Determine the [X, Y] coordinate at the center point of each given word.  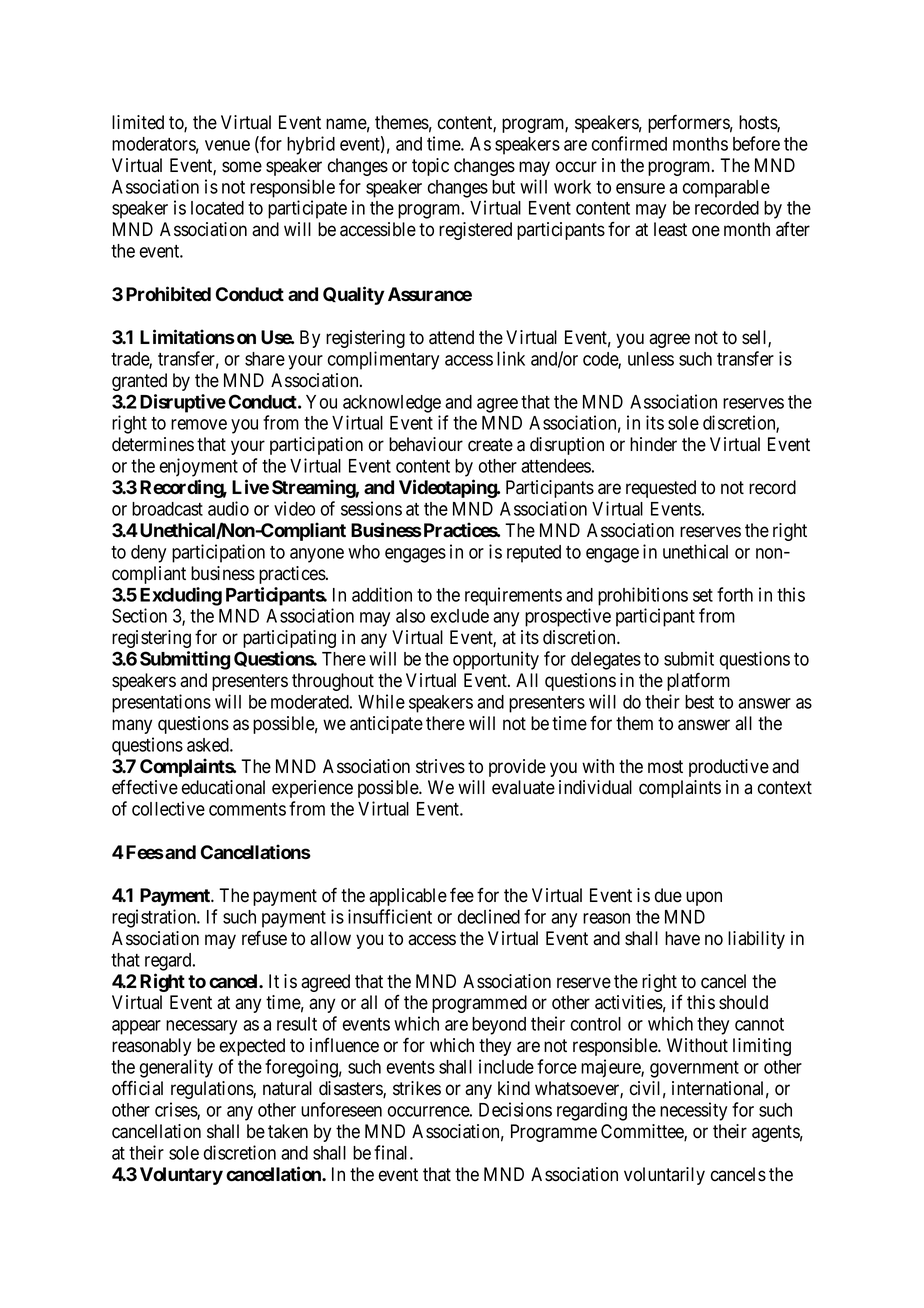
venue [227, 145]
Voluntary [181, 1176]
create [490, 445]
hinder [653, 444]
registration [155, 918]
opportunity [496, 660]
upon [704, 898]
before [756, 143]
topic [430, 167]
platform [698, 681]
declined [489, 916]
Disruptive [183, 403]
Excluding [181, 596]
